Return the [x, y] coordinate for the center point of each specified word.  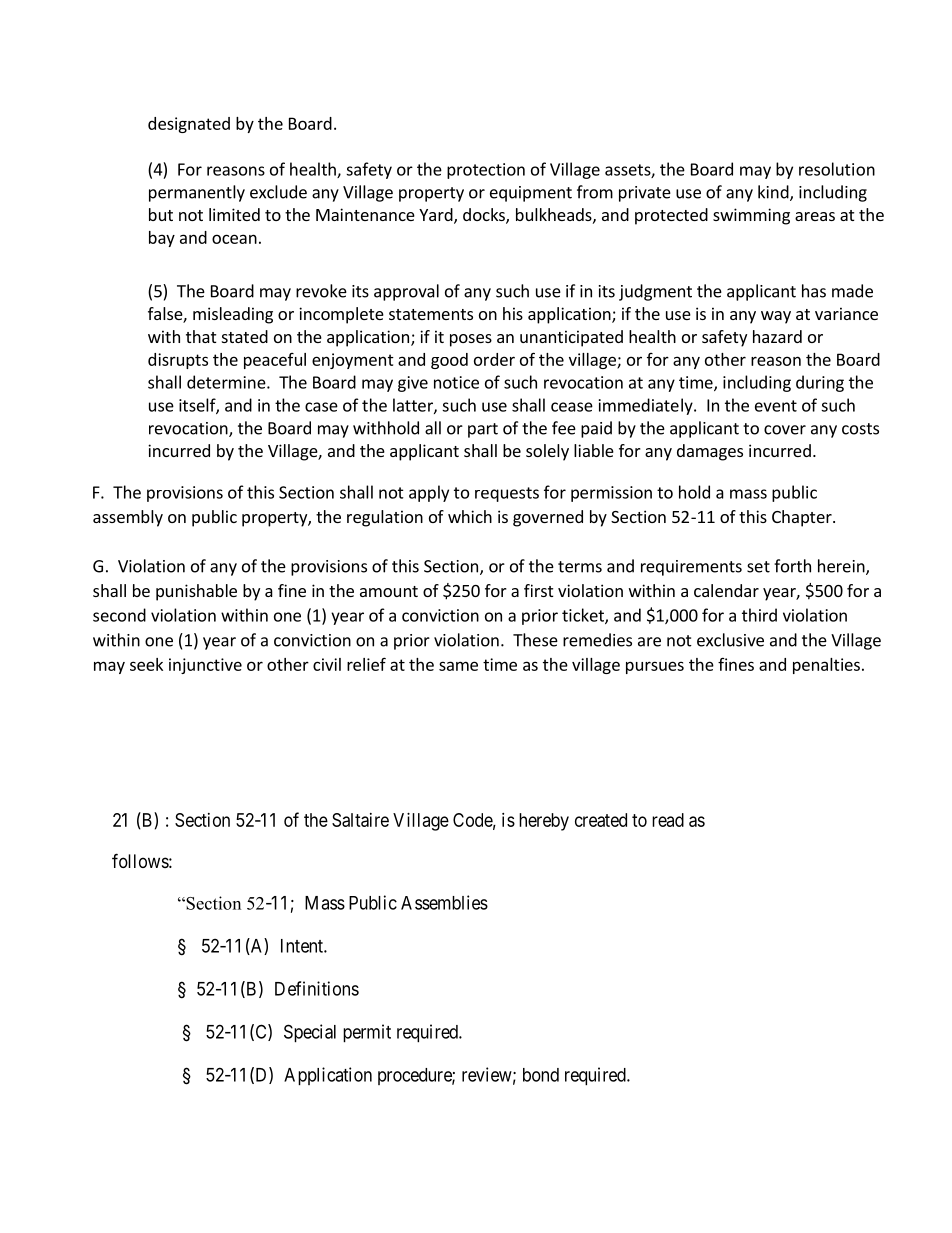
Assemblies [444, 902]
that [201, 336]
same [458, 666]
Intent [303, 946]
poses [471, 340]
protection [486, 171]
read [668, 820]
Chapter [803, 518]
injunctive [205, 666]
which [470, 516]
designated [189, 125]
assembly [128, 518]
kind [774, 193]
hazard [777, 336]
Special [310, 1033]
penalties [826, 666]
